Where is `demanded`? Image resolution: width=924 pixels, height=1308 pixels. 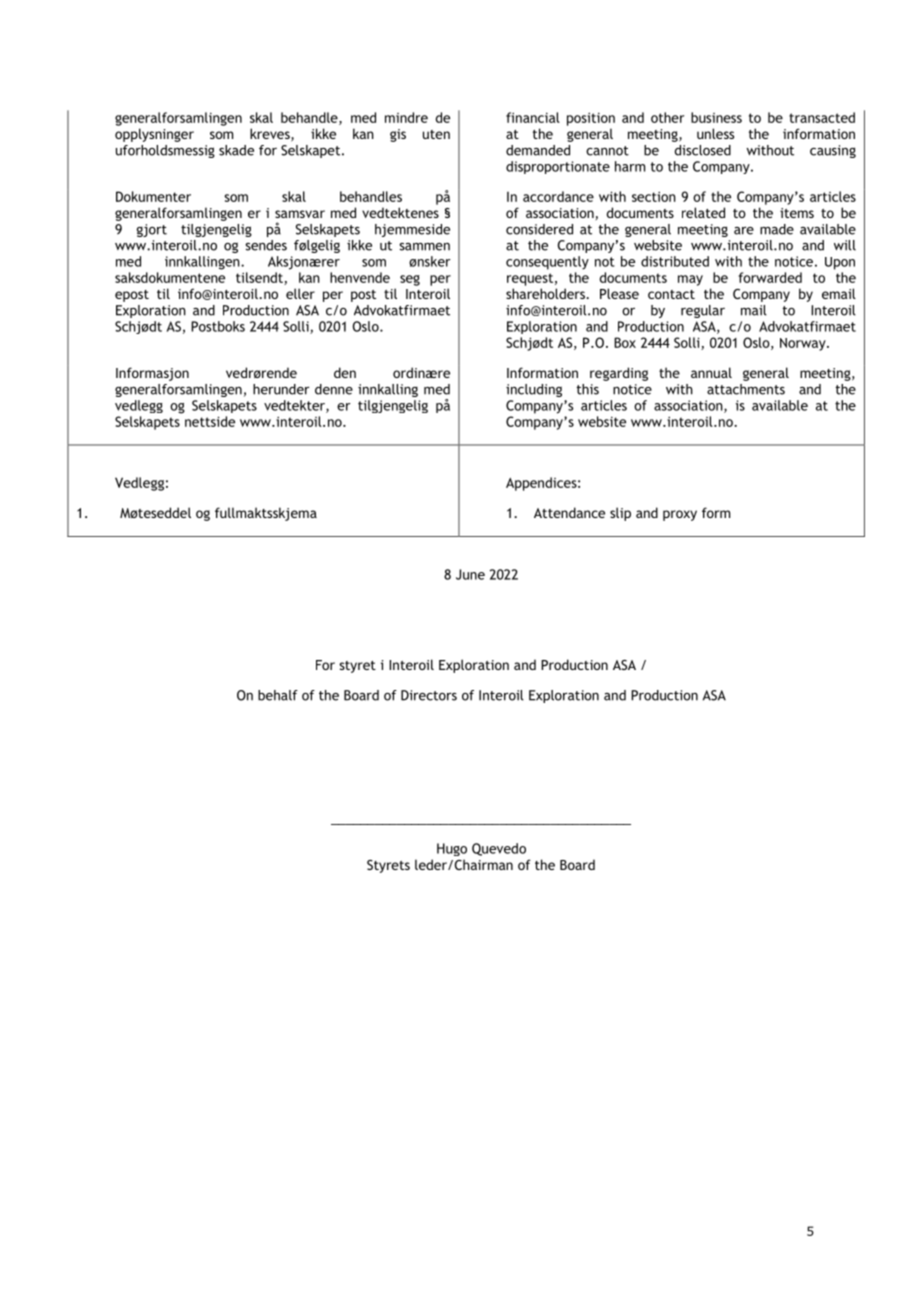 demanded is located at coordinates (538, 150).
